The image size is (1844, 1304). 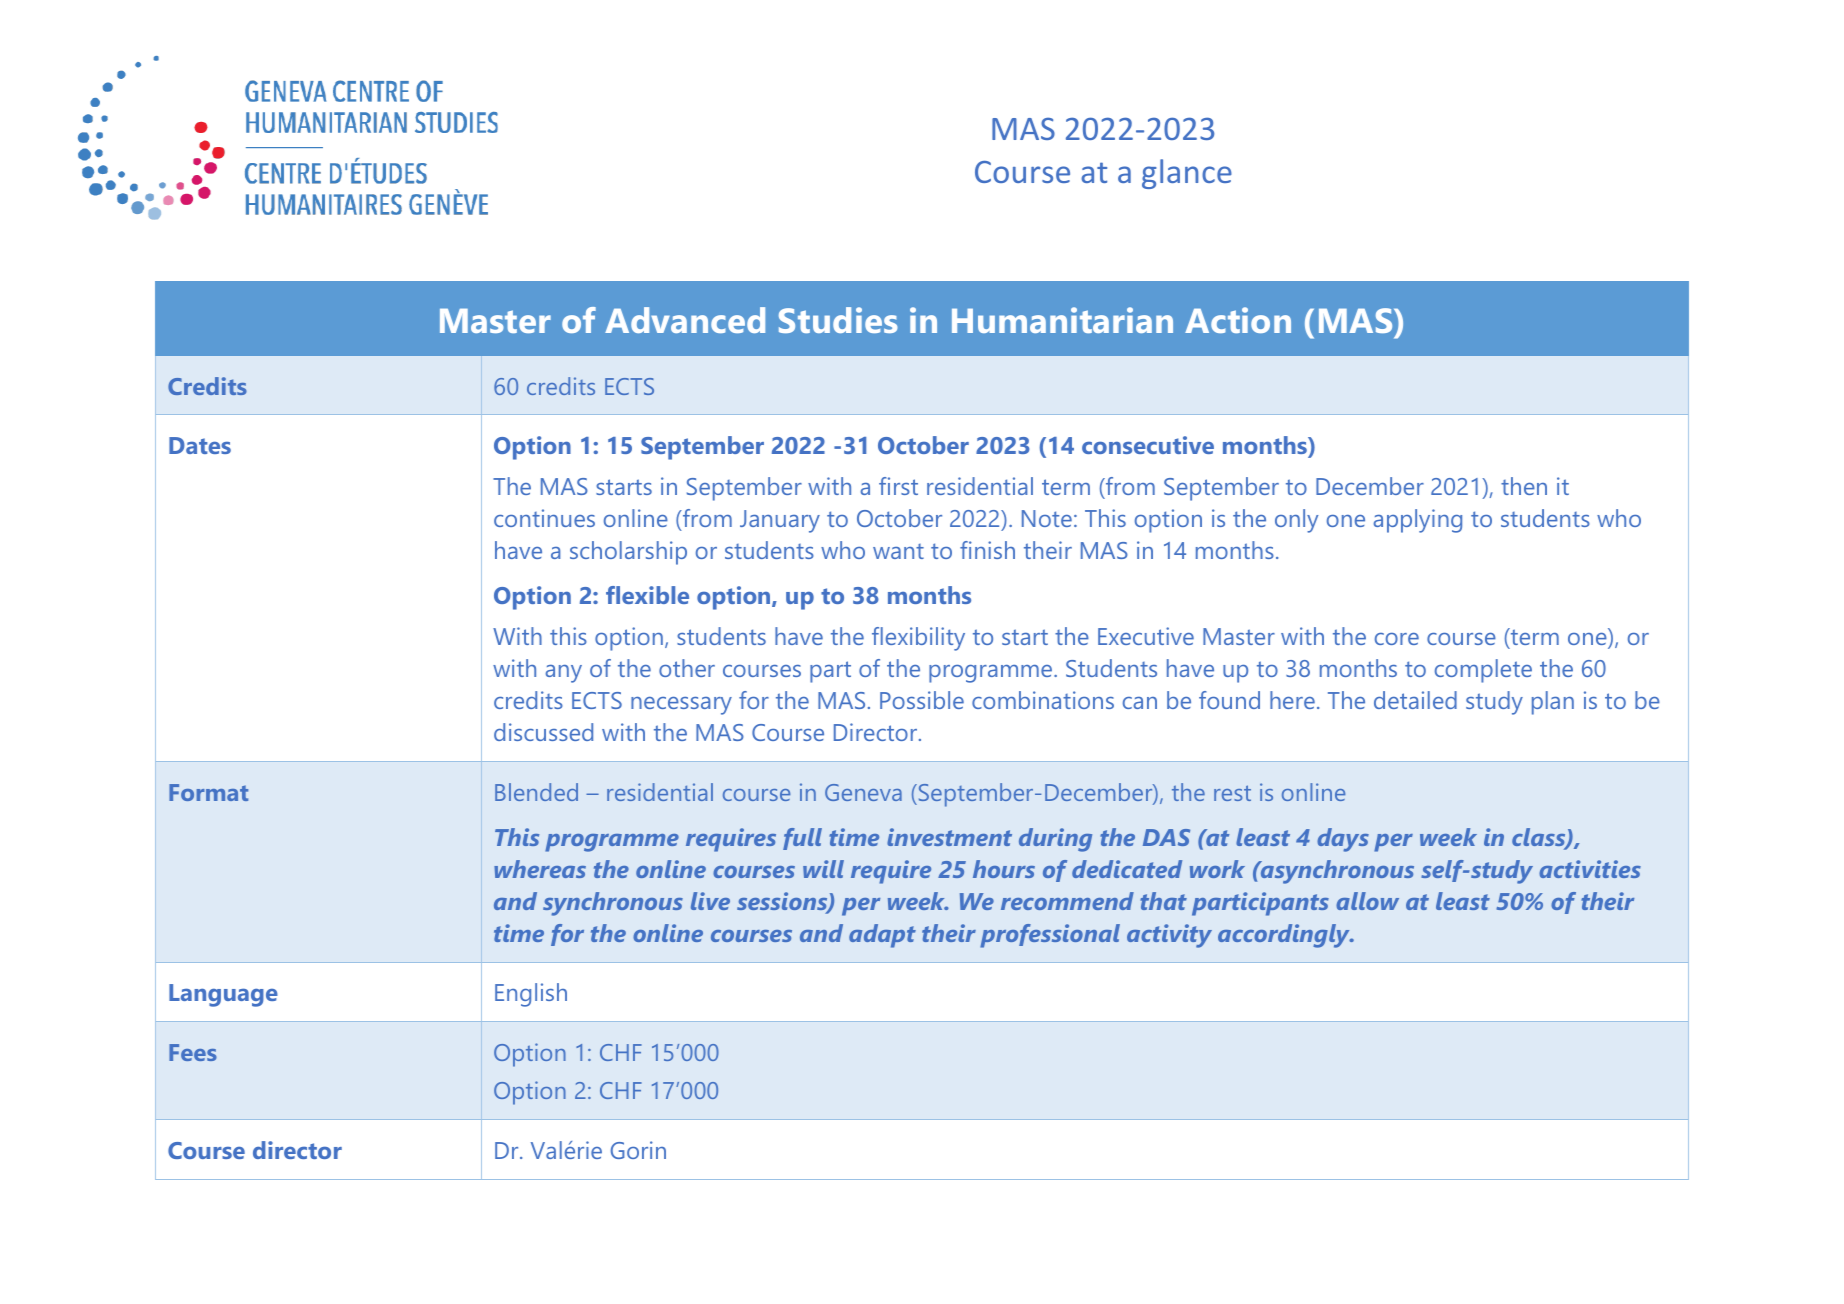 What do you see at coordinates (200, 445) in the image?
I see `Dates` at bounding box center [200, 445].
